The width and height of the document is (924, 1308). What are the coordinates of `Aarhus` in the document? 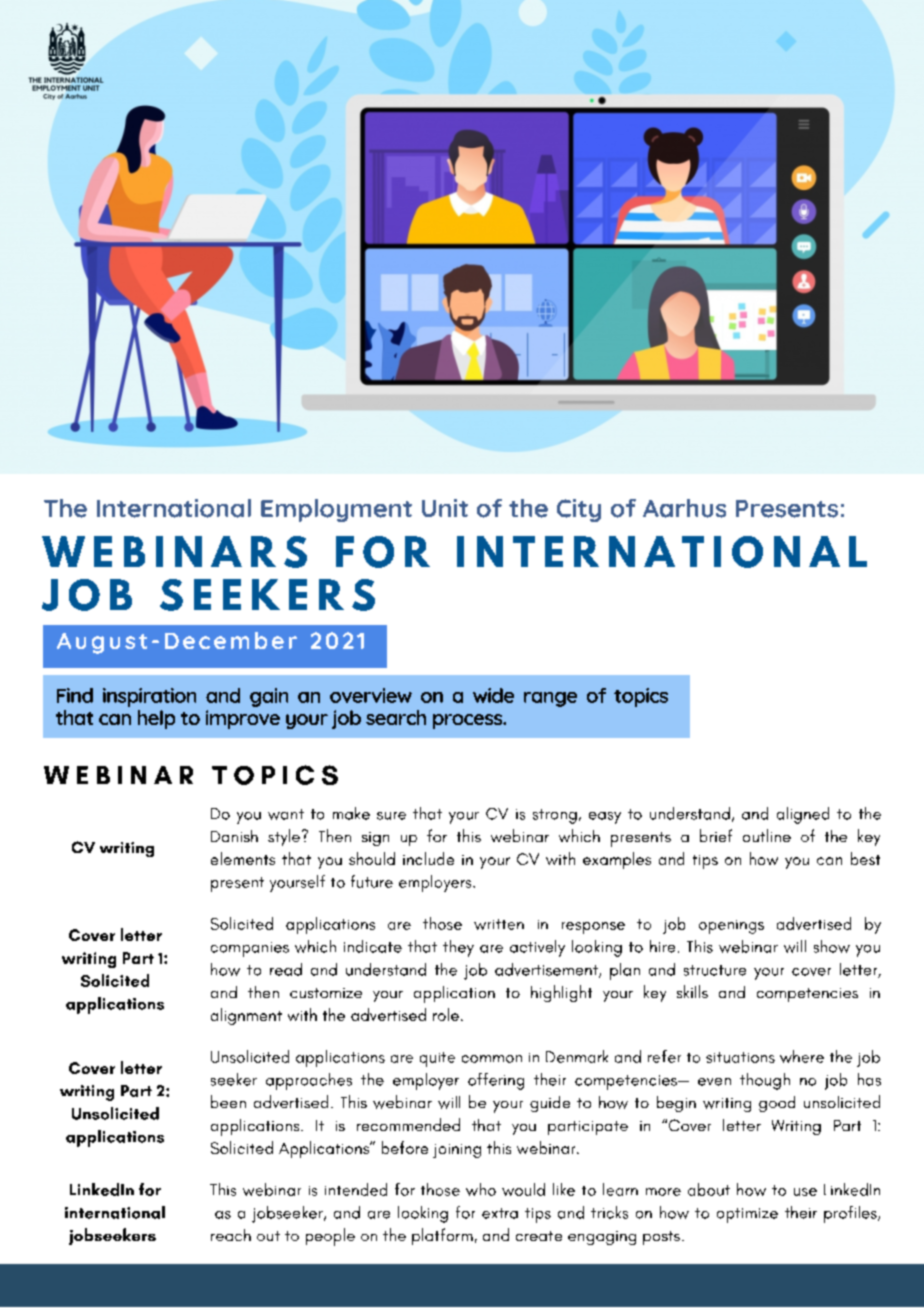 It's located at (684, 508).
